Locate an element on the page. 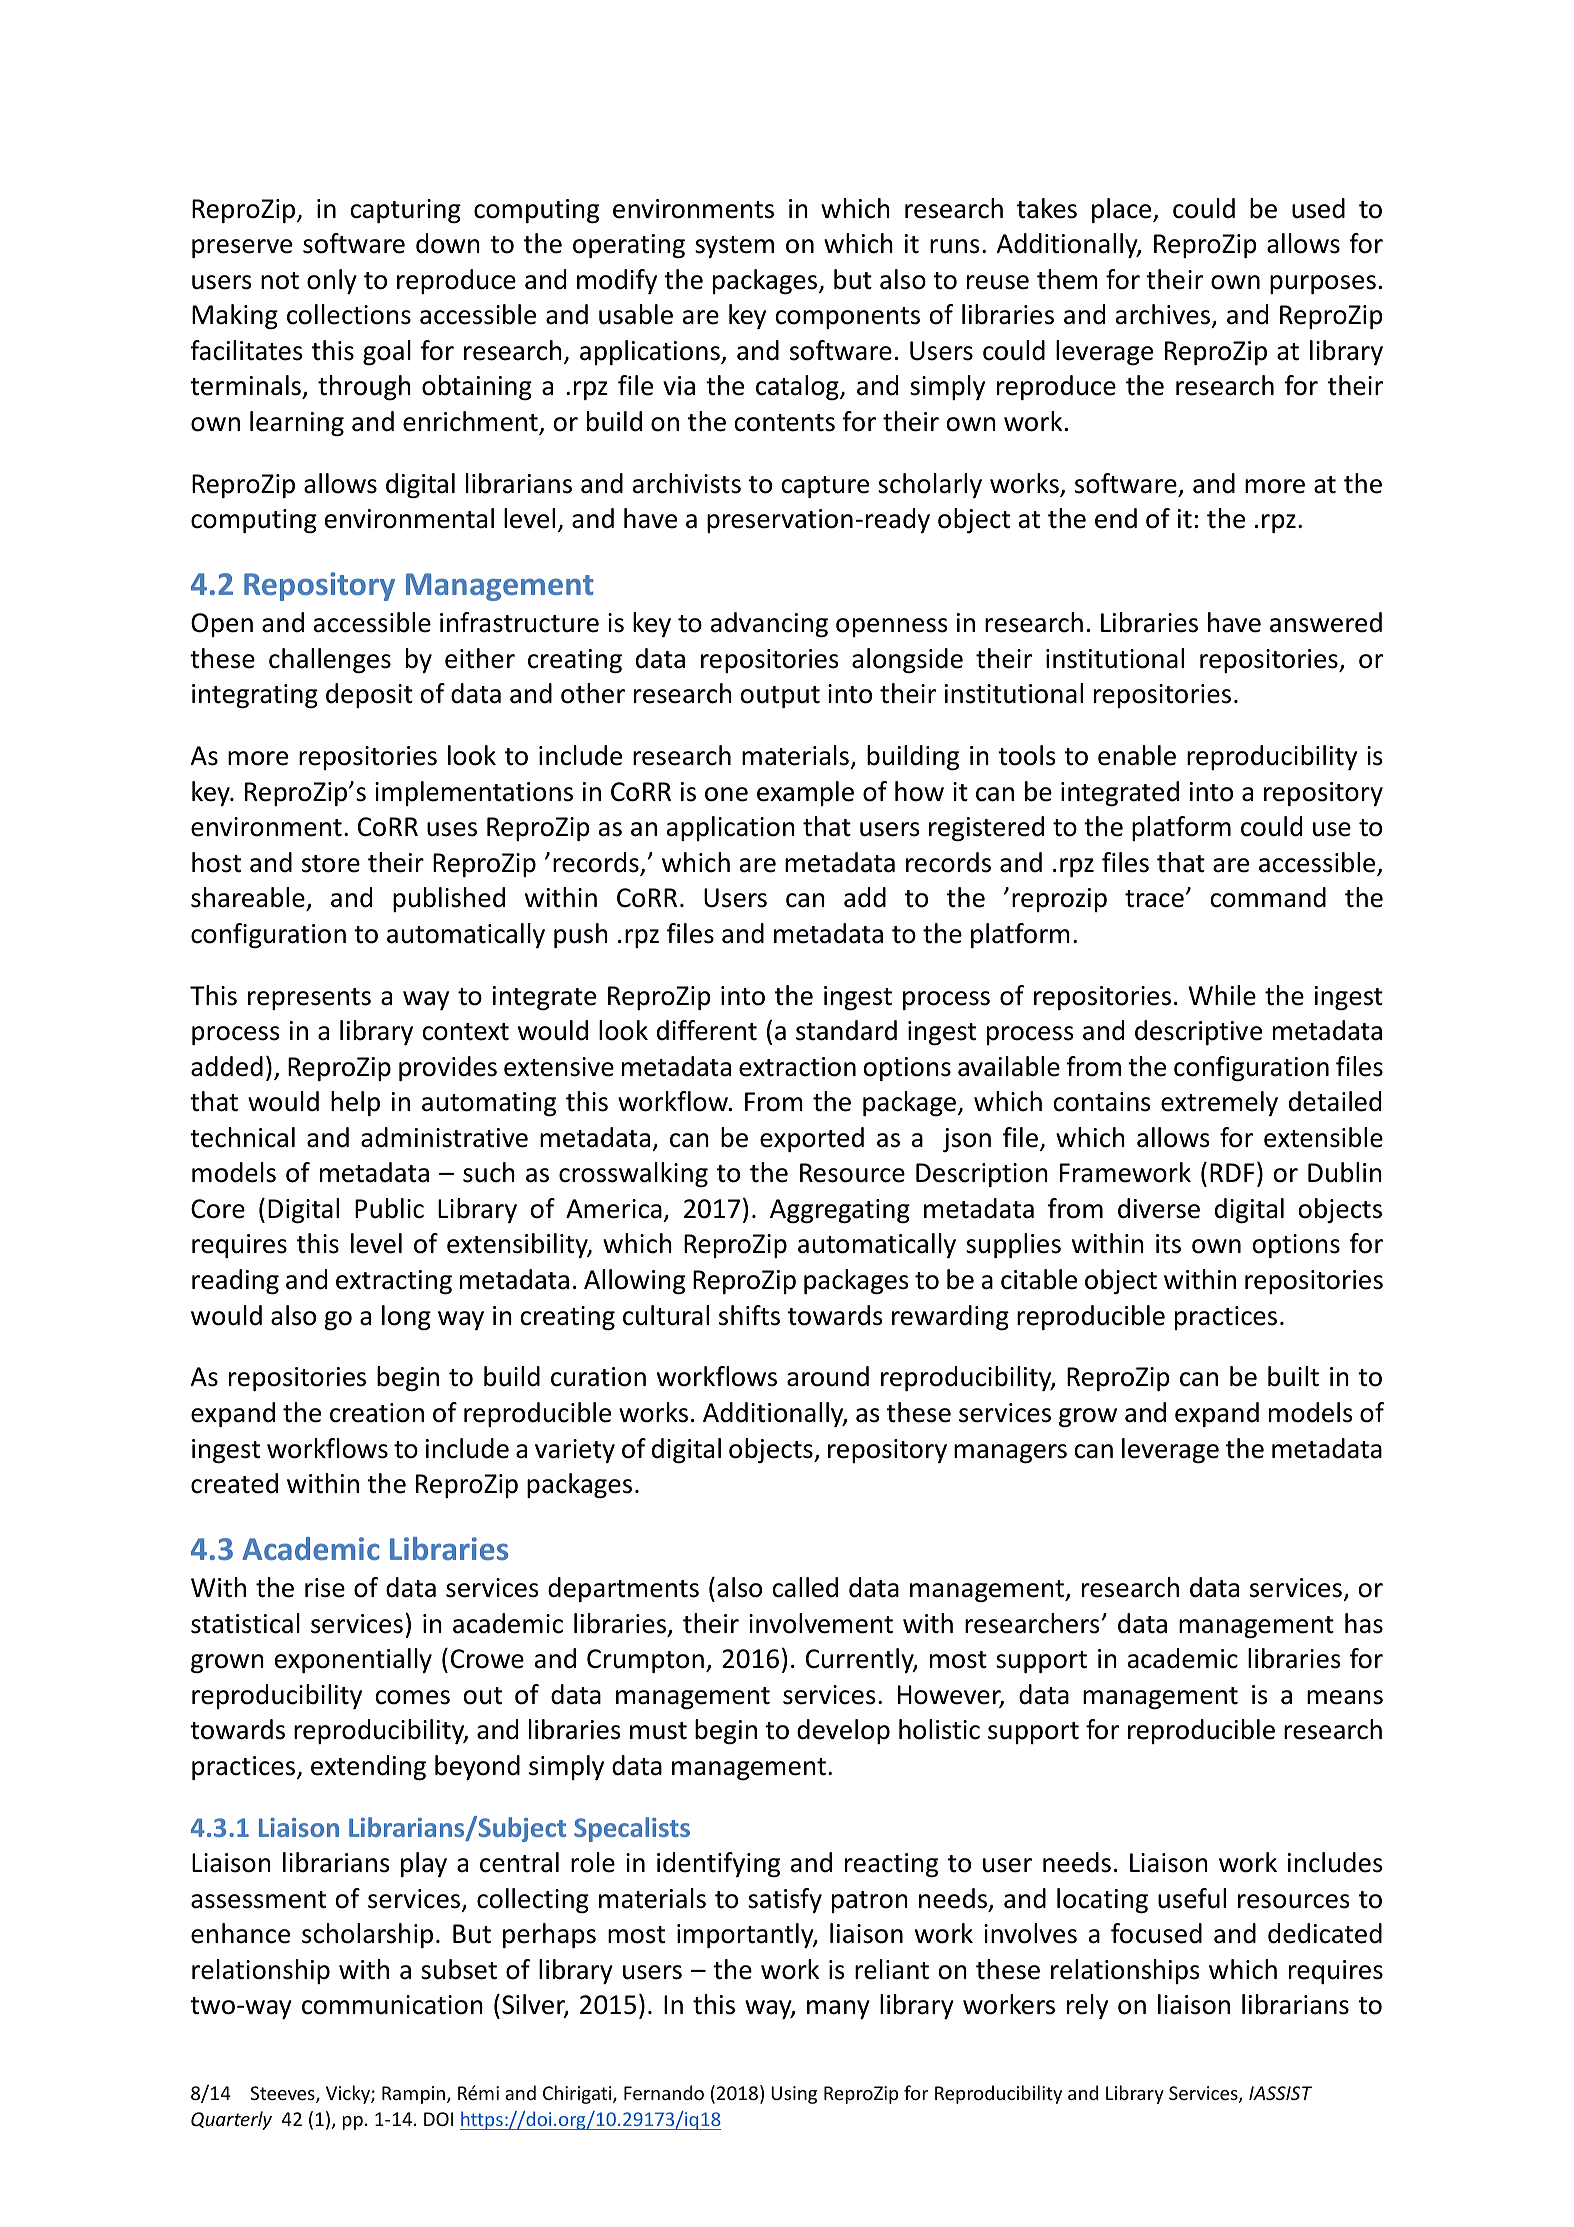  communication is located at coordinates (392, 2005).
